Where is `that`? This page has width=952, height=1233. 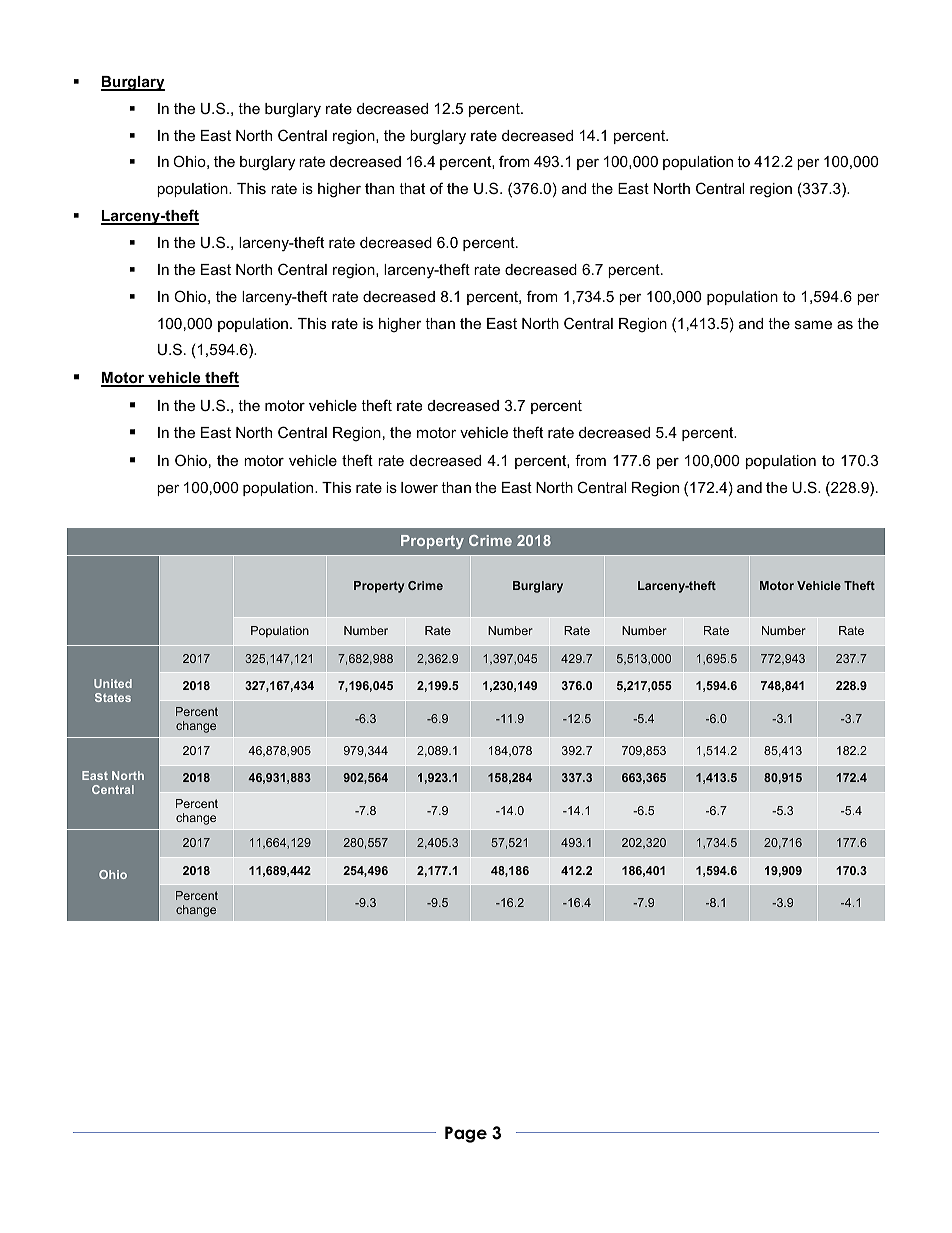 that is located at coordinates (412, 188).
